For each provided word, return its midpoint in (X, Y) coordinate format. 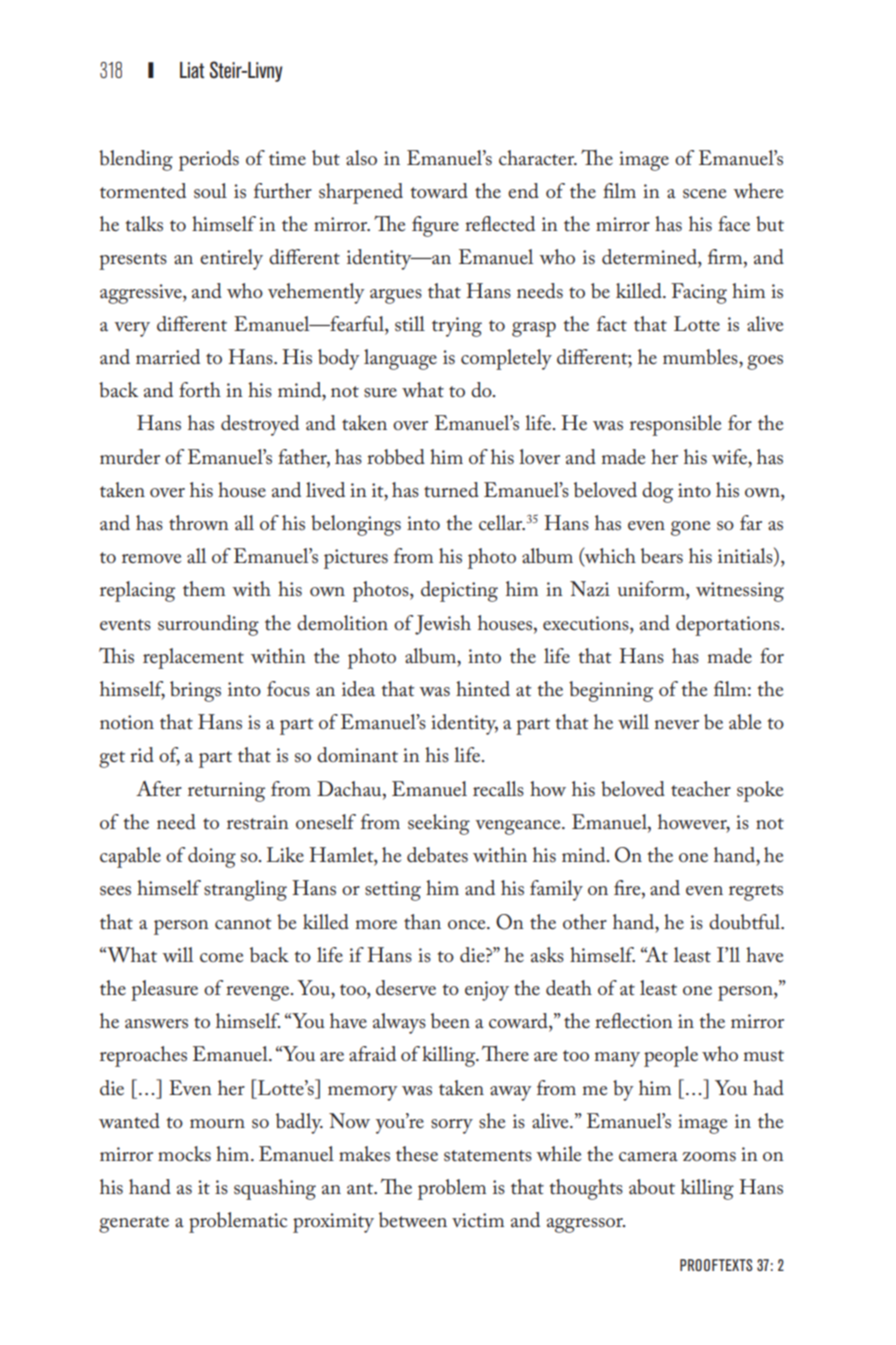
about (652, 1187)
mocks (184, 1154)
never (677, 724)
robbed (396, 457)
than (422, 921)
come (221, 958)
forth (200, 389)
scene (704, 194)
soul (210, 191)
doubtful (746, 922)
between (413, 1220)
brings (195, 691)
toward (439, 191)
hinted (483, 689)
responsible (675, 425)
